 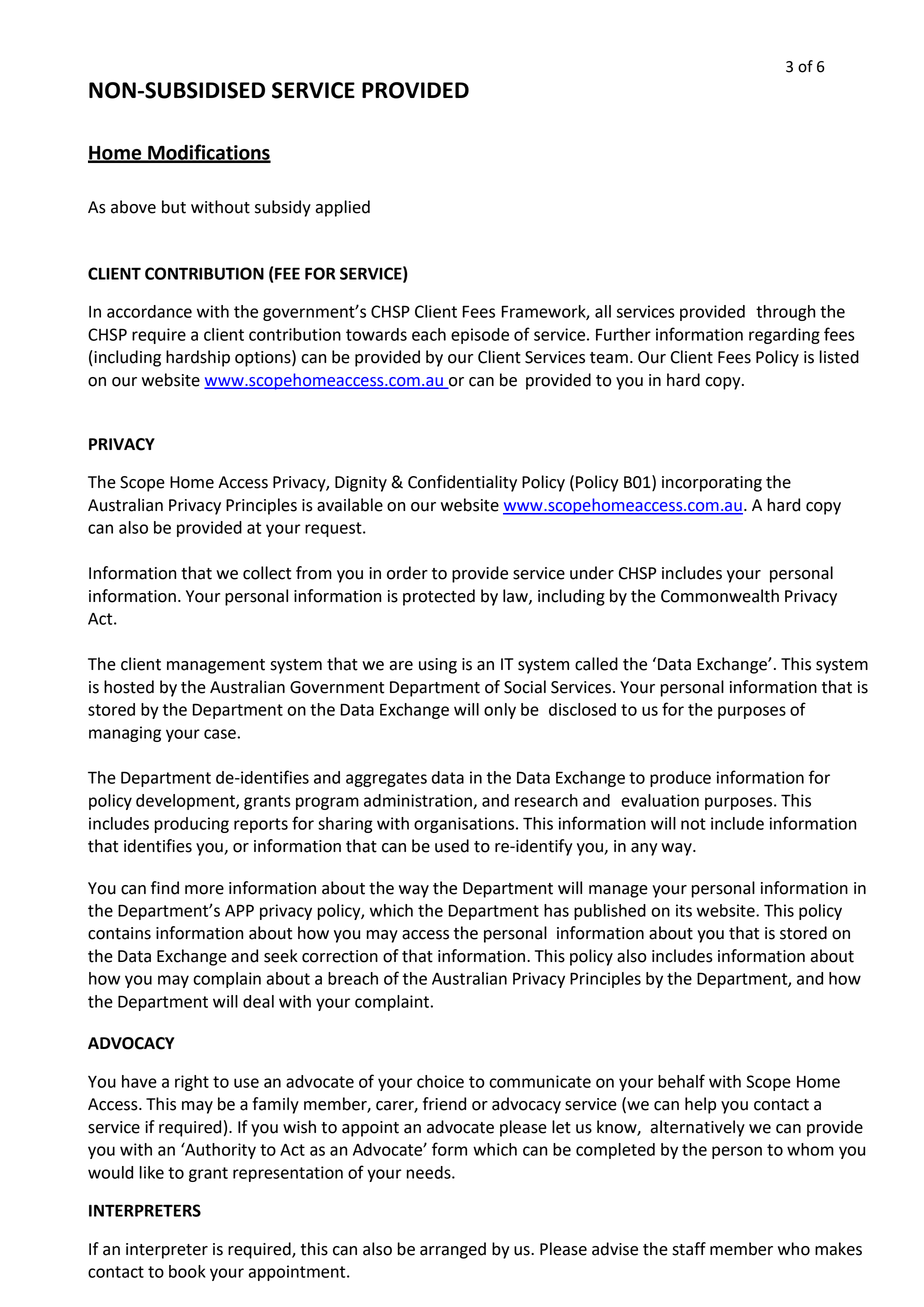 What do you see at coordinates (208, 153) in the document?
I see `Modifications` at bounding box center [208, 153].
